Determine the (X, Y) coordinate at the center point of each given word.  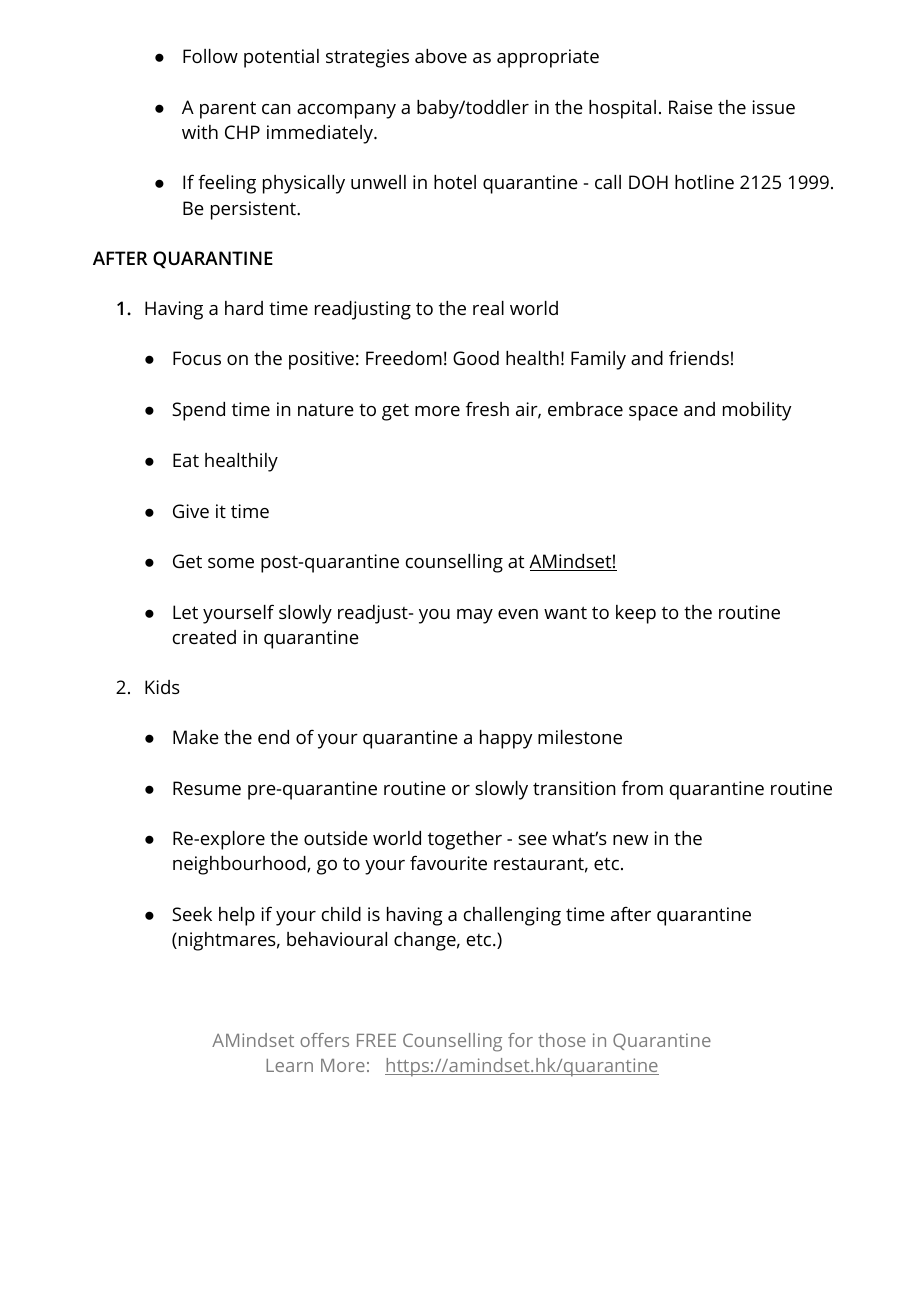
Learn (289, 1065)
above (441, 56)
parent (228, 110)
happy (506, 739)
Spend (198, 411)
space (653, 413)
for (520, 1040)
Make (196, 737)
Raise (691, 107)
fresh (487, 408)
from (642, 787)
